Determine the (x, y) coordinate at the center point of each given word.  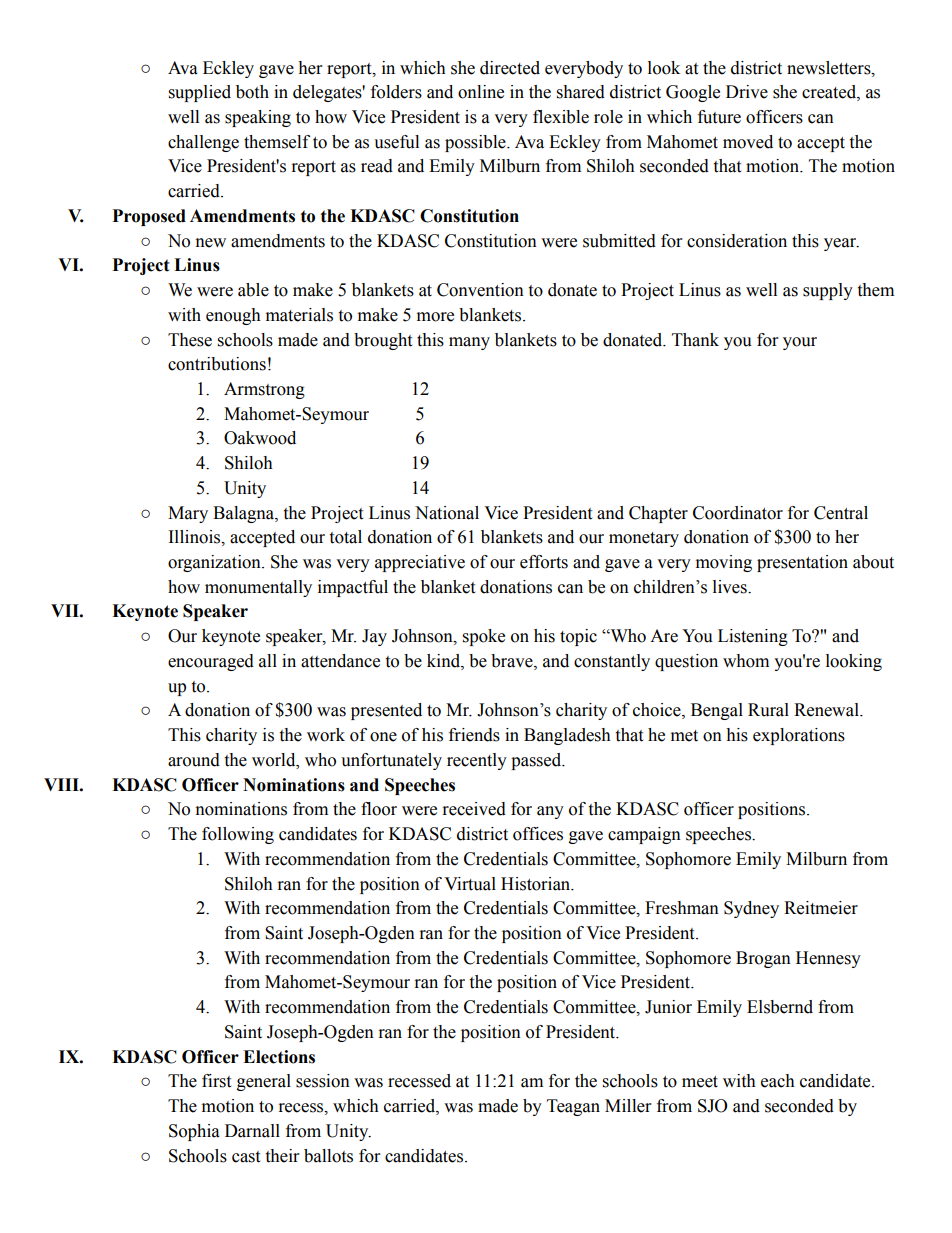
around (194, 760)
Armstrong (264, 390)
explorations (799, 736)
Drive (747, 92)
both (252, 92)
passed (537, 761)
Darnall (252, 1131)
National (447, 513)
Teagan (573, 1107)
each (778, 1081)
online (481, 92)
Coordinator (738, 513)
